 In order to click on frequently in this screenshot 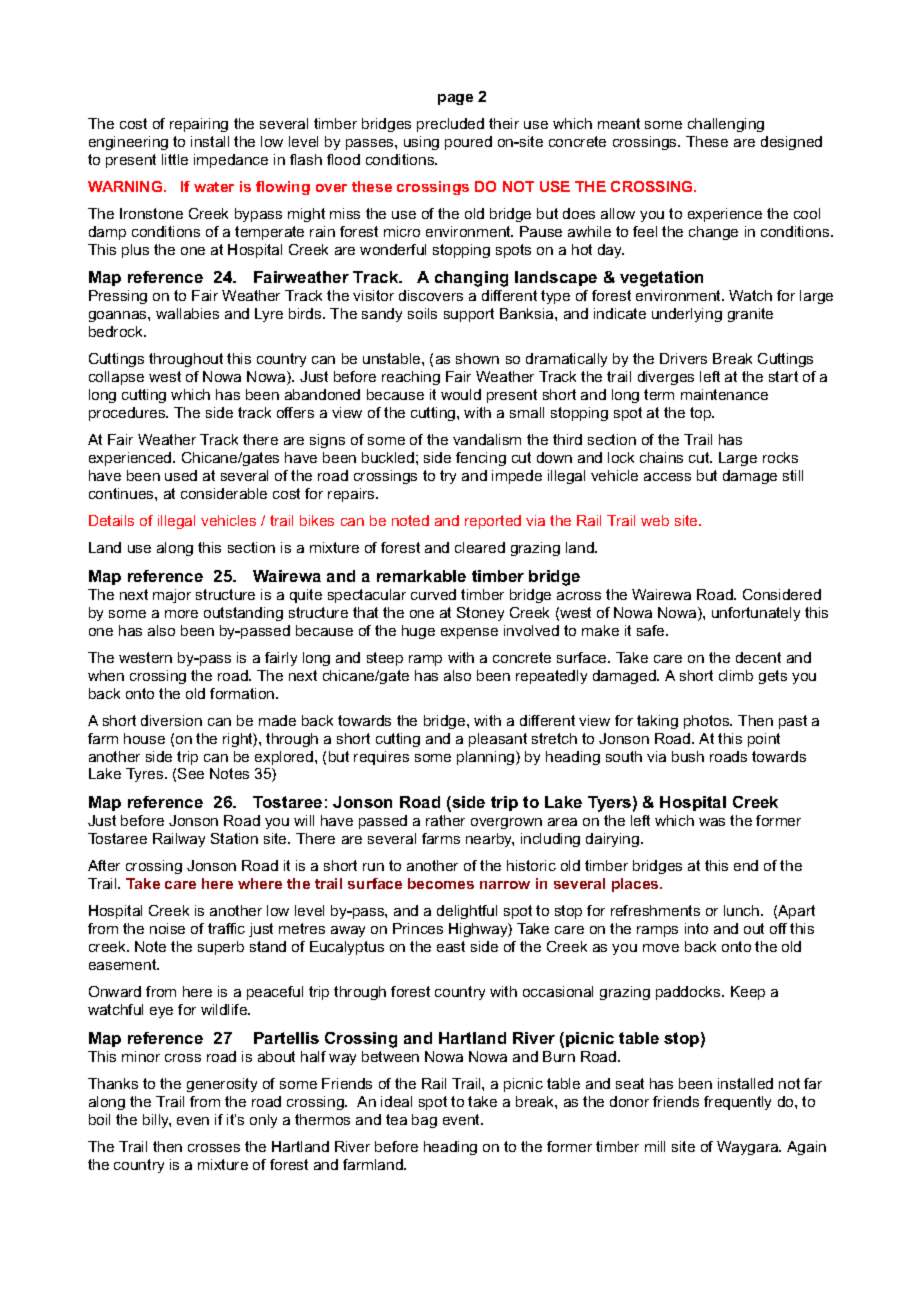, I will do `click(737, 1103)`.
